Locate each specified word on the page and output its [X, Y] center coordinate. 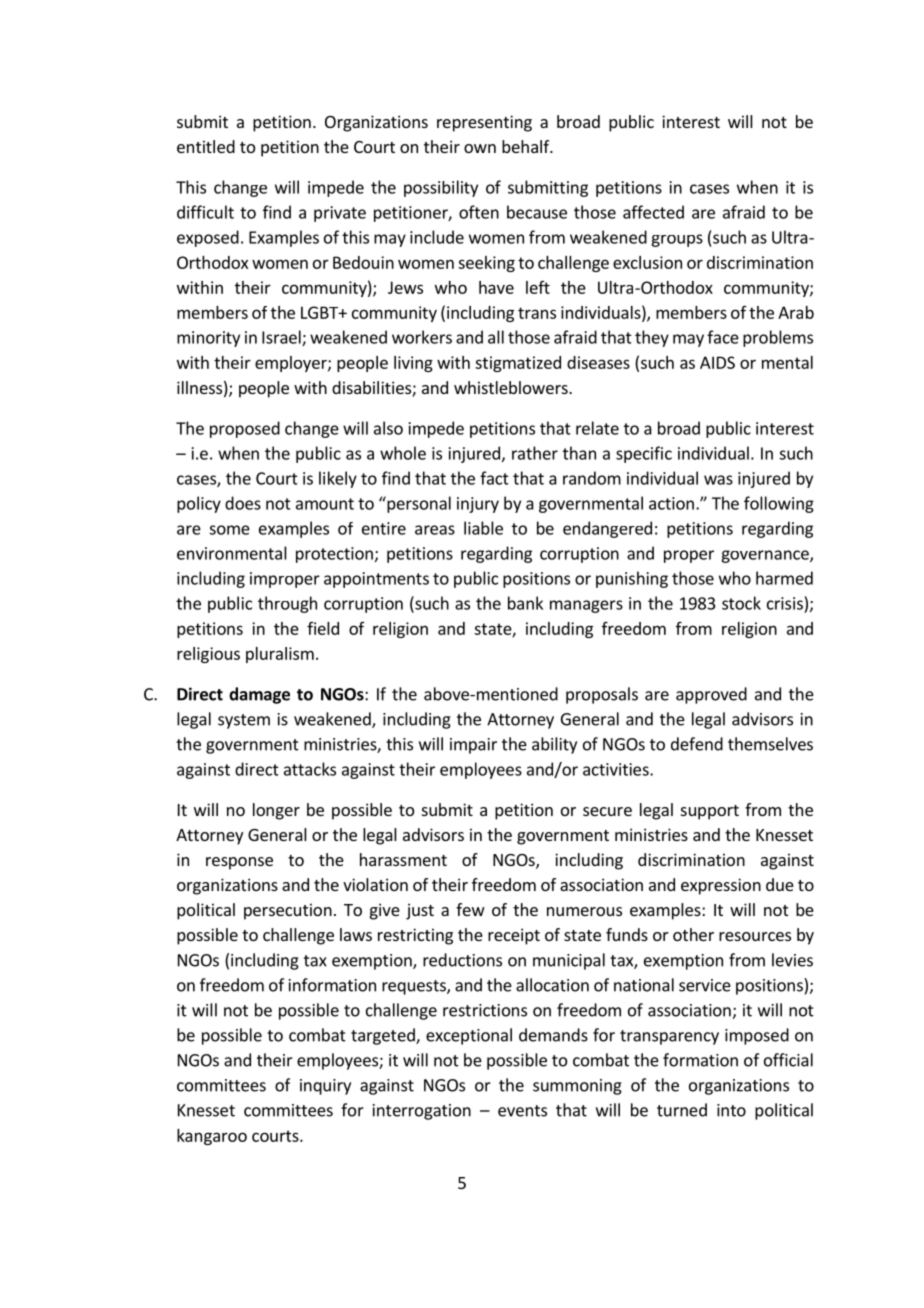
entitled [206, 146]
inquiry [325, 1087]
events [522, 1111]
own [480, 148]
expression [721, 886]
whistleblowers [512, 387]
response [239, 863]
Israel [282, 338]
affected [653, 212]
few [470, 909]
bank [525, 603]
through [287, 604]
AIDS [717, 362]
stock [741, 603]
